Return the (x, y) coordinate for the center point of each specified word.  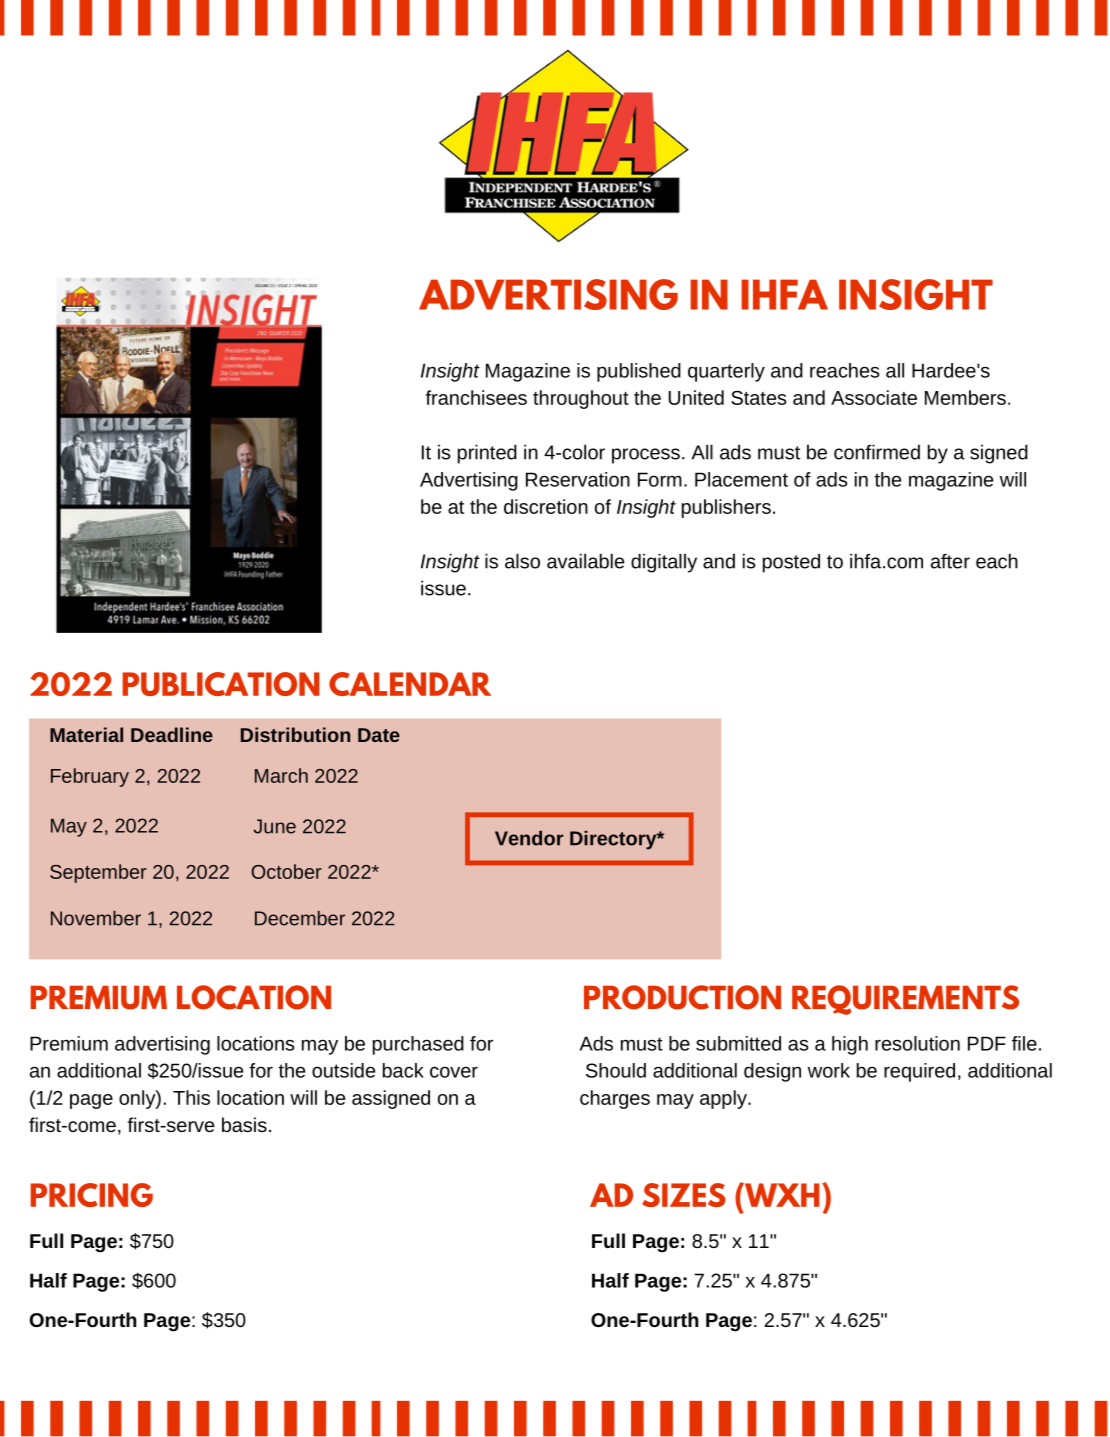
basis (244, 1124)
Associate (874, 397)
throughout (581, 399)
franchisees (476, 397)
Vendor (529, 838)
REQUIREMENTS (905, 1000)
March (281, 775)
